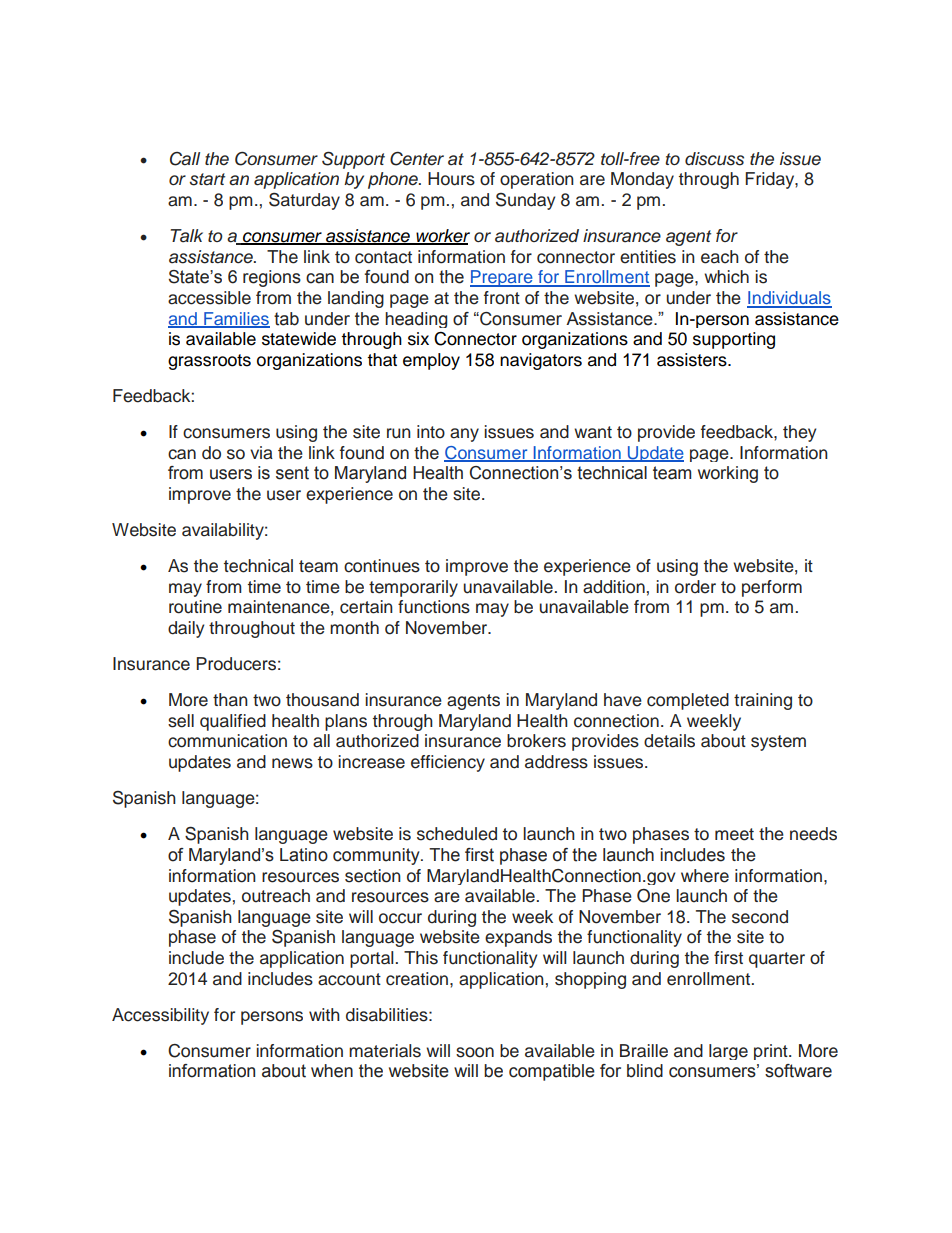 Image resolution: width=952 pixels, height=1233 pixels. What do you see at coordinates (799, 433) in the document?
I see `they` at bounding box center [799, 433].
